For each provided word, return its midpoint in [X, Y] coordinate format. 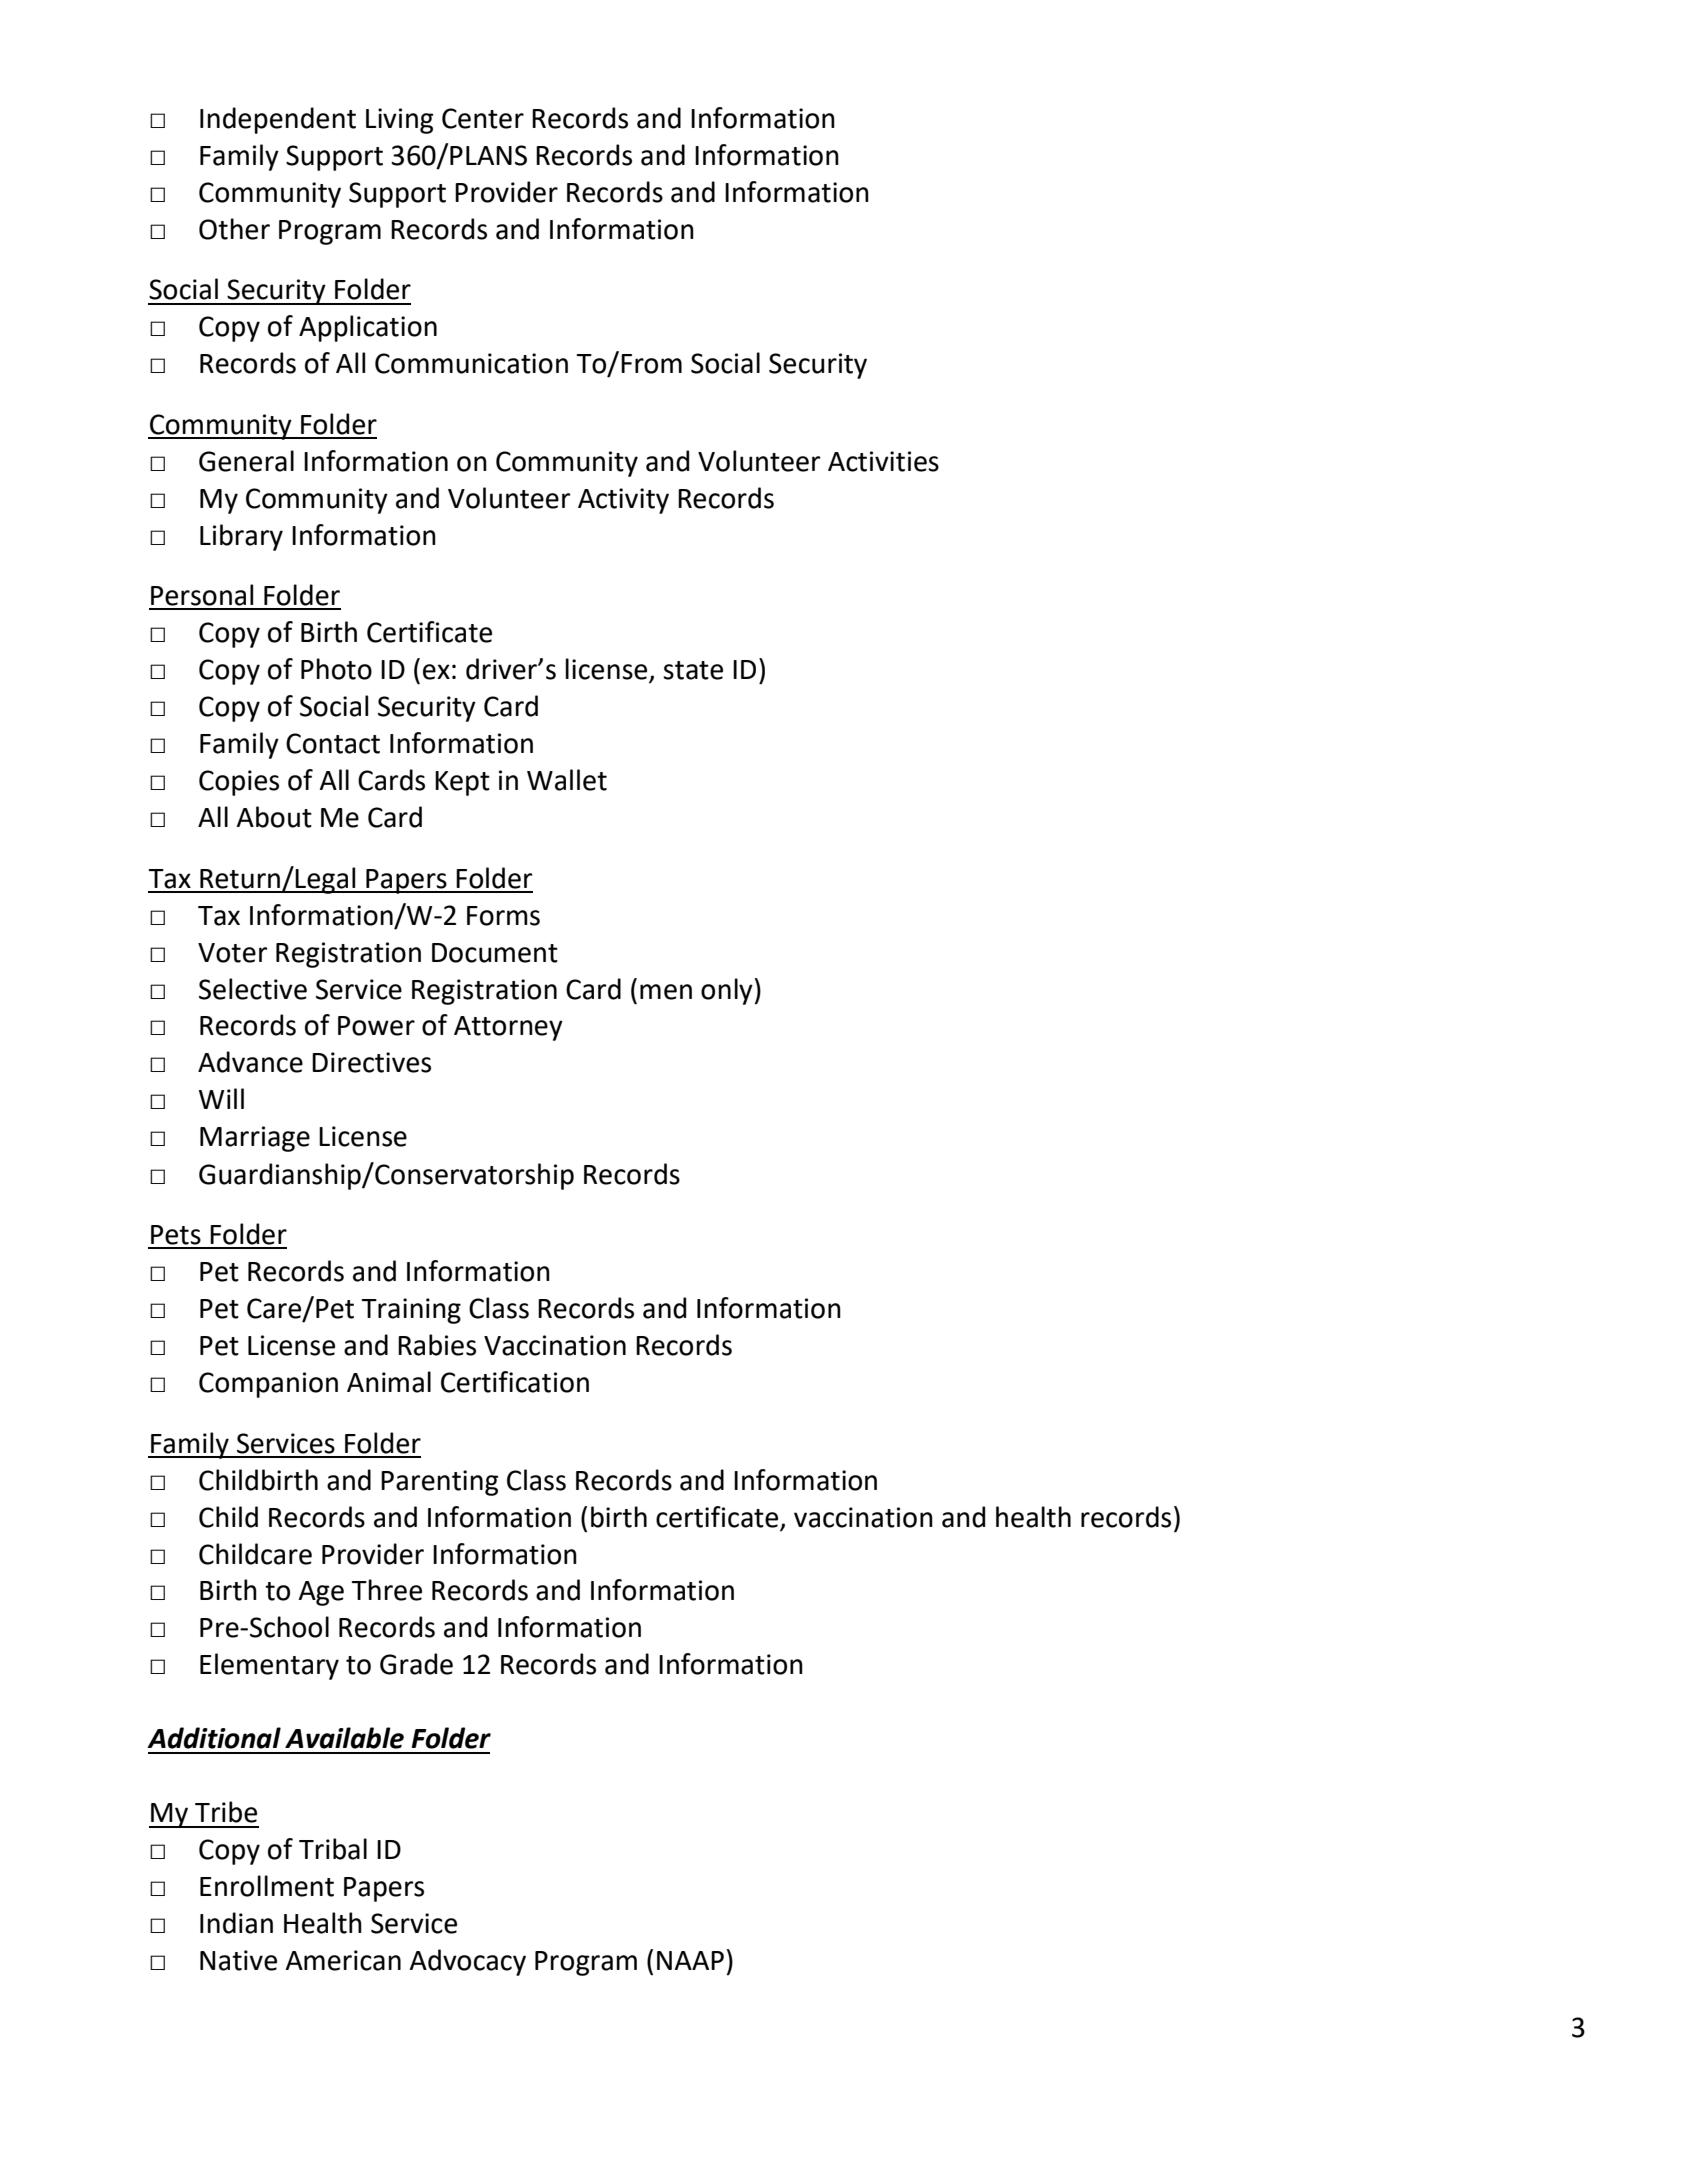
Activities [883, 461]
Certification [515, 1382]
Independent [278, 120]
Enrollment [267, 1886]
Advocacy [468, 1962]
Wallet [567, 780]
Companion [268, 1385]
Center [483, 118]
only [727, 991]
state [693, 670]
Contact [333, 743]
